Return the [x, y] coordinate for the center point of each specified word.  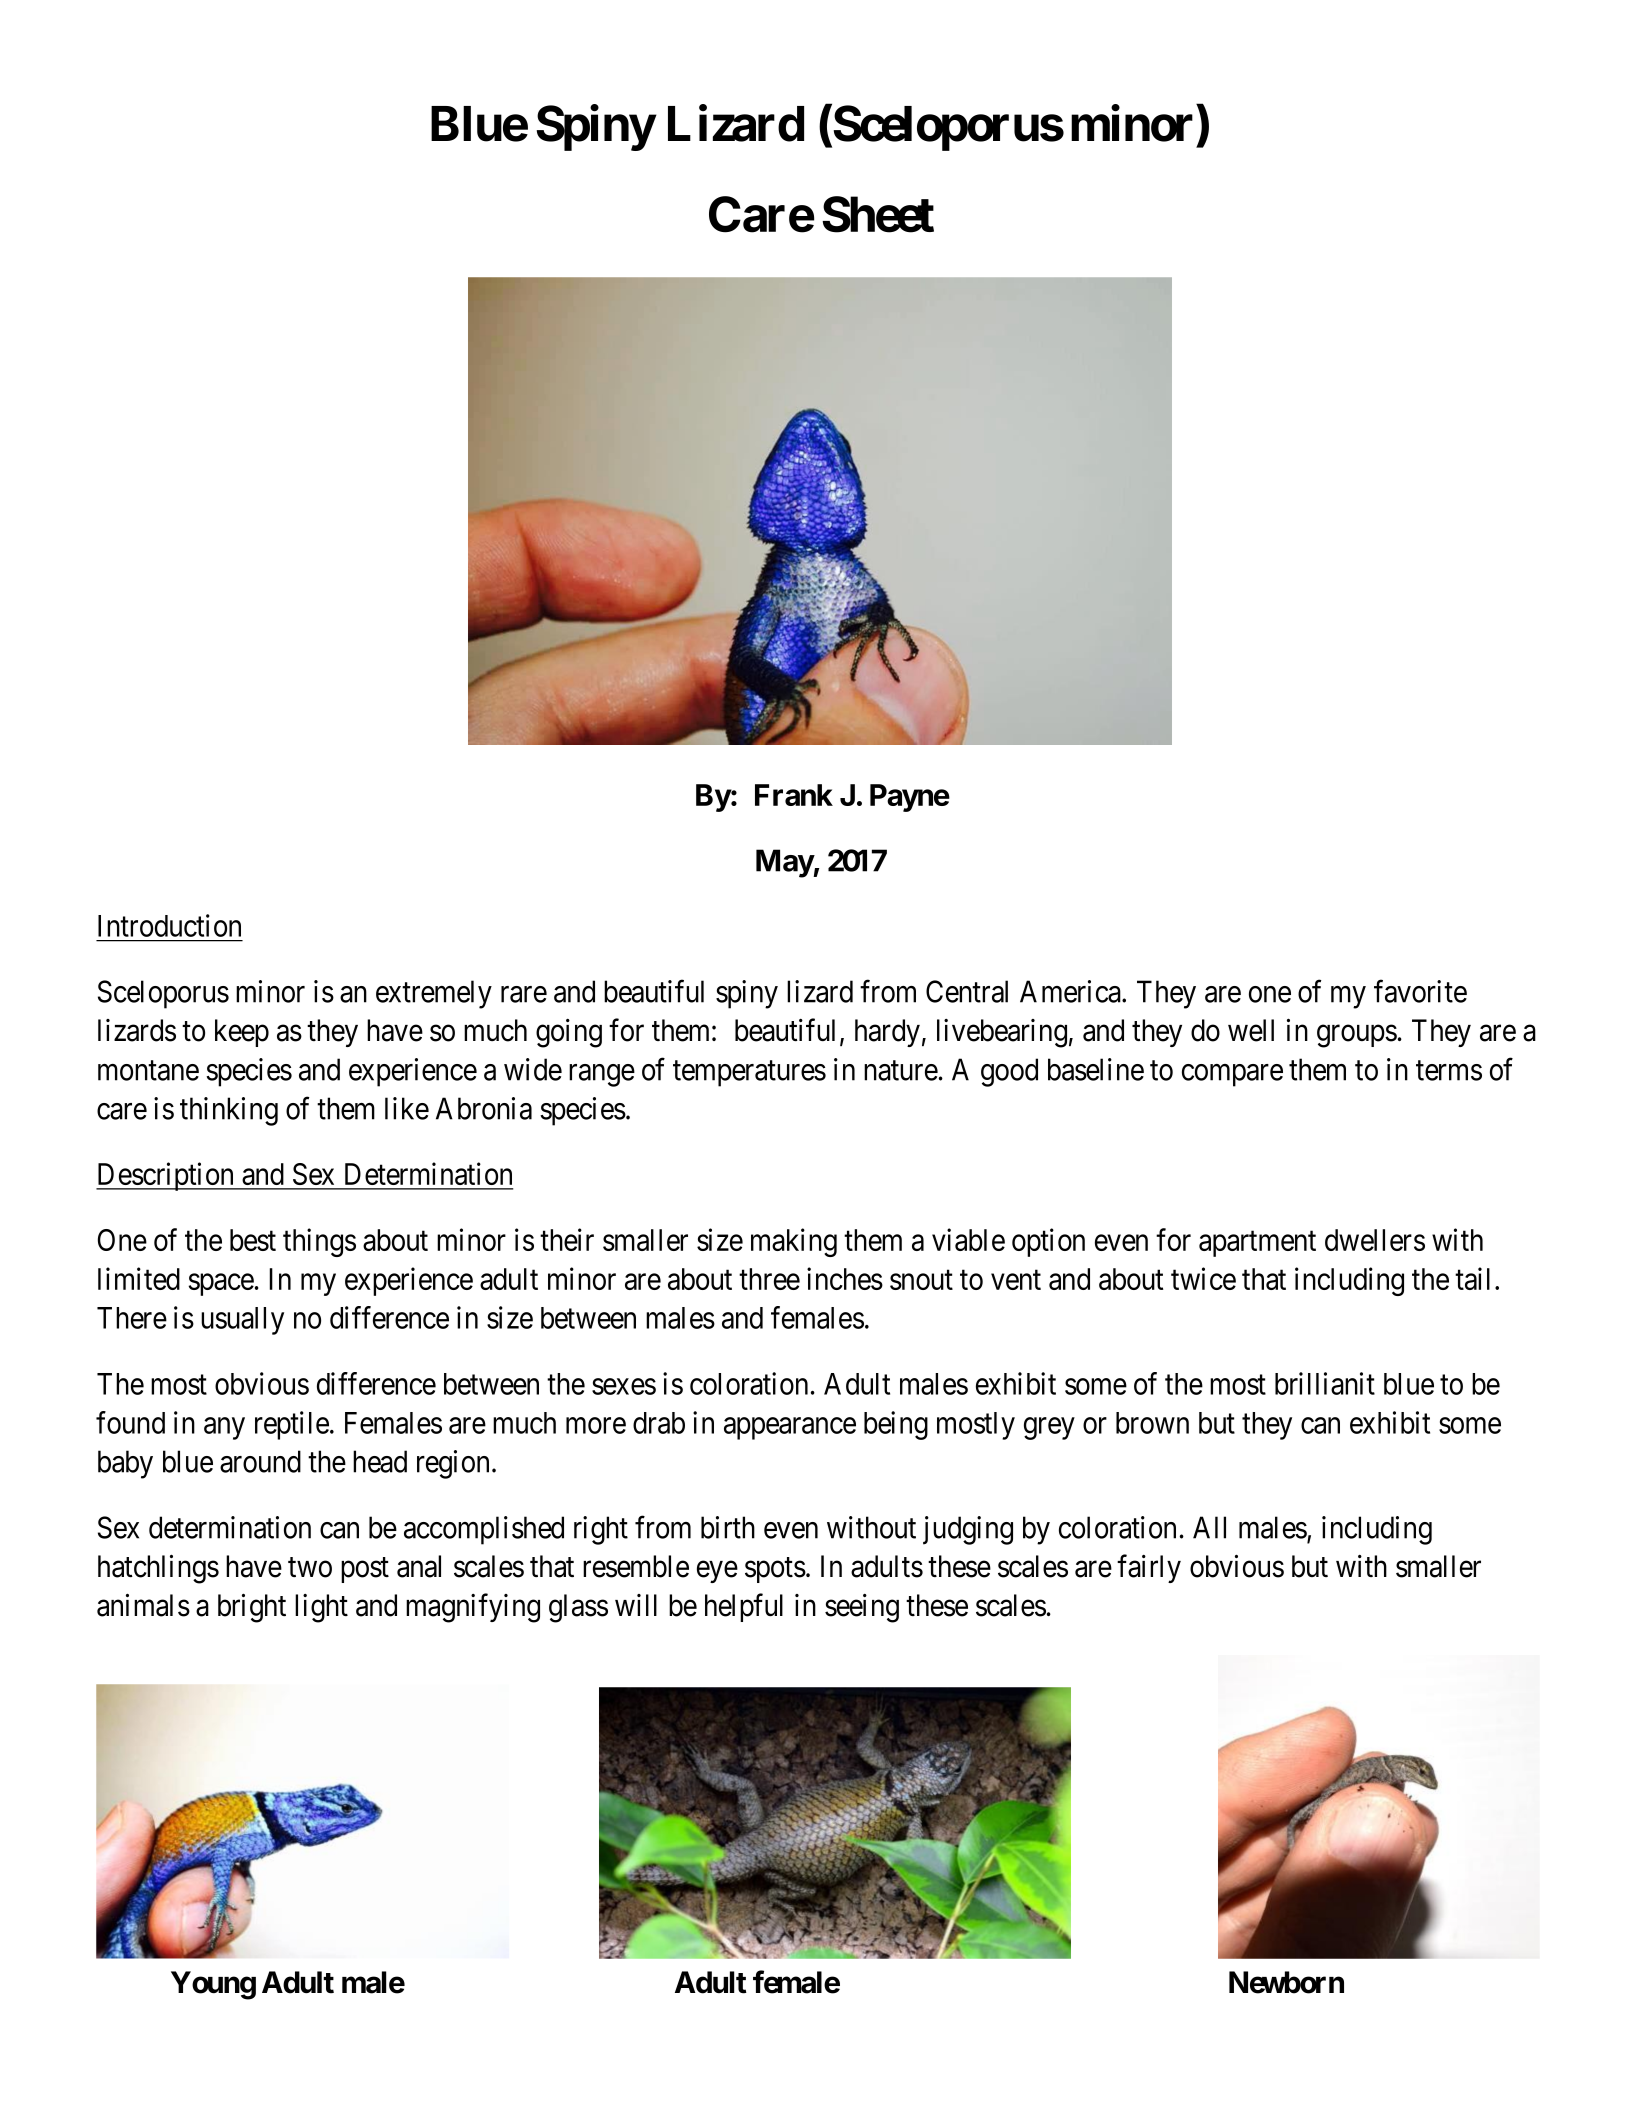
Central [967, 991]
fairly [1149, 1569]
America [1071, 991]
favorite [1420, 991]
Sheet [878, 214]
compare [1232, 1075]
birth [728, 1527]
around [260, 1461]
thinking [229, 1111]
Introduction [169, 925]
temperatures [749, 1074]
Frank [794, 795]
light [321, 1608]
